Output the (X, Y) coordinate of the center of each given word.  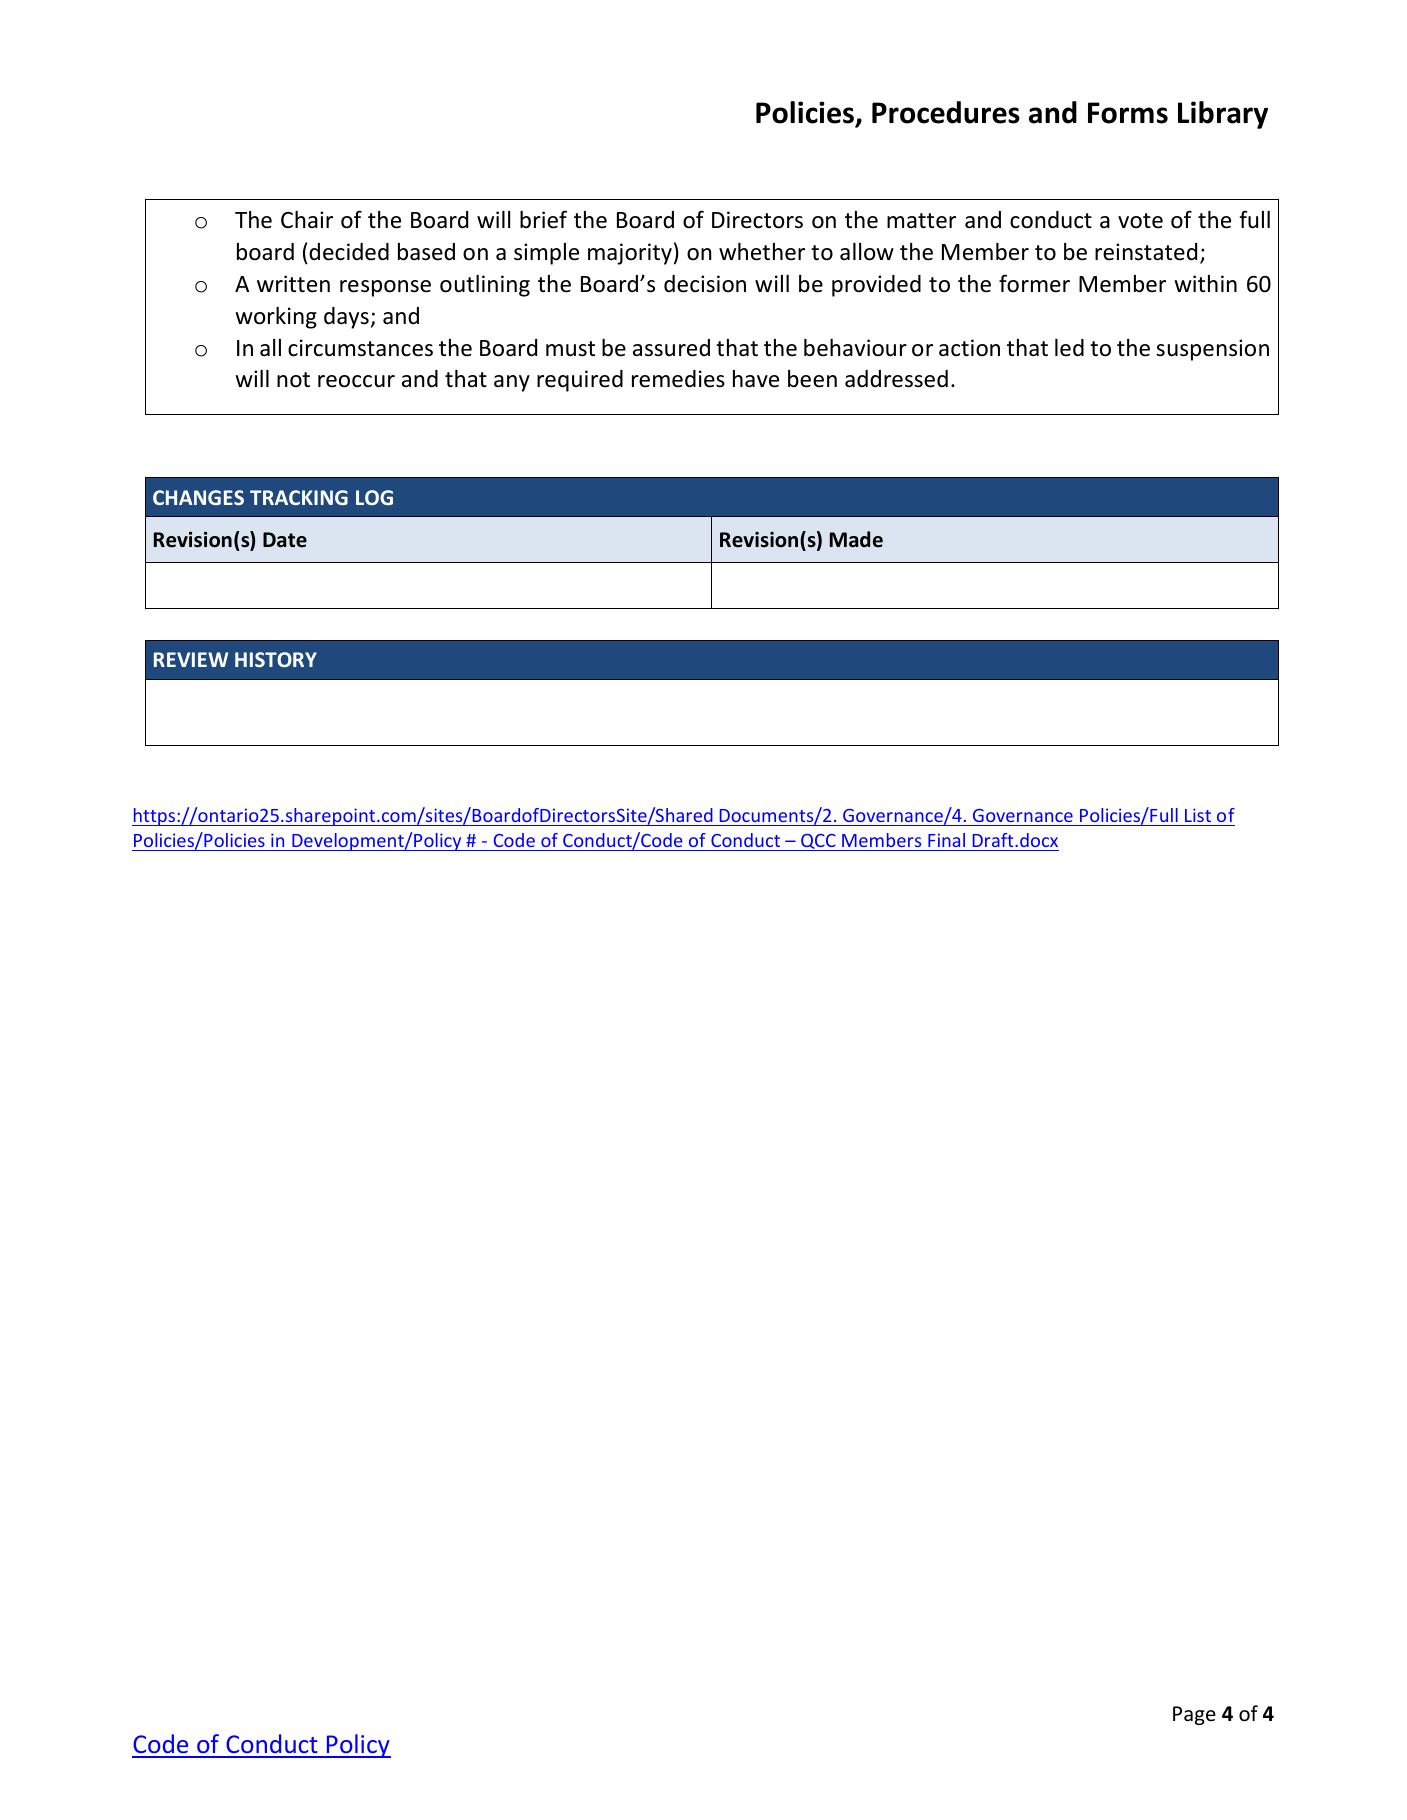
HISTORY (276, 659)
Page (1194, 1715)
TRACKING (299, 497)
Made (856, 539)
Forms (1128, 113)
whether (762, 252)
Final (946, 840)
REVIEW (191, 659)
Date (285, 540)
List (1198, 815)
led (1069, 348)
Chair (307, 219)
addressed (896, 379)
